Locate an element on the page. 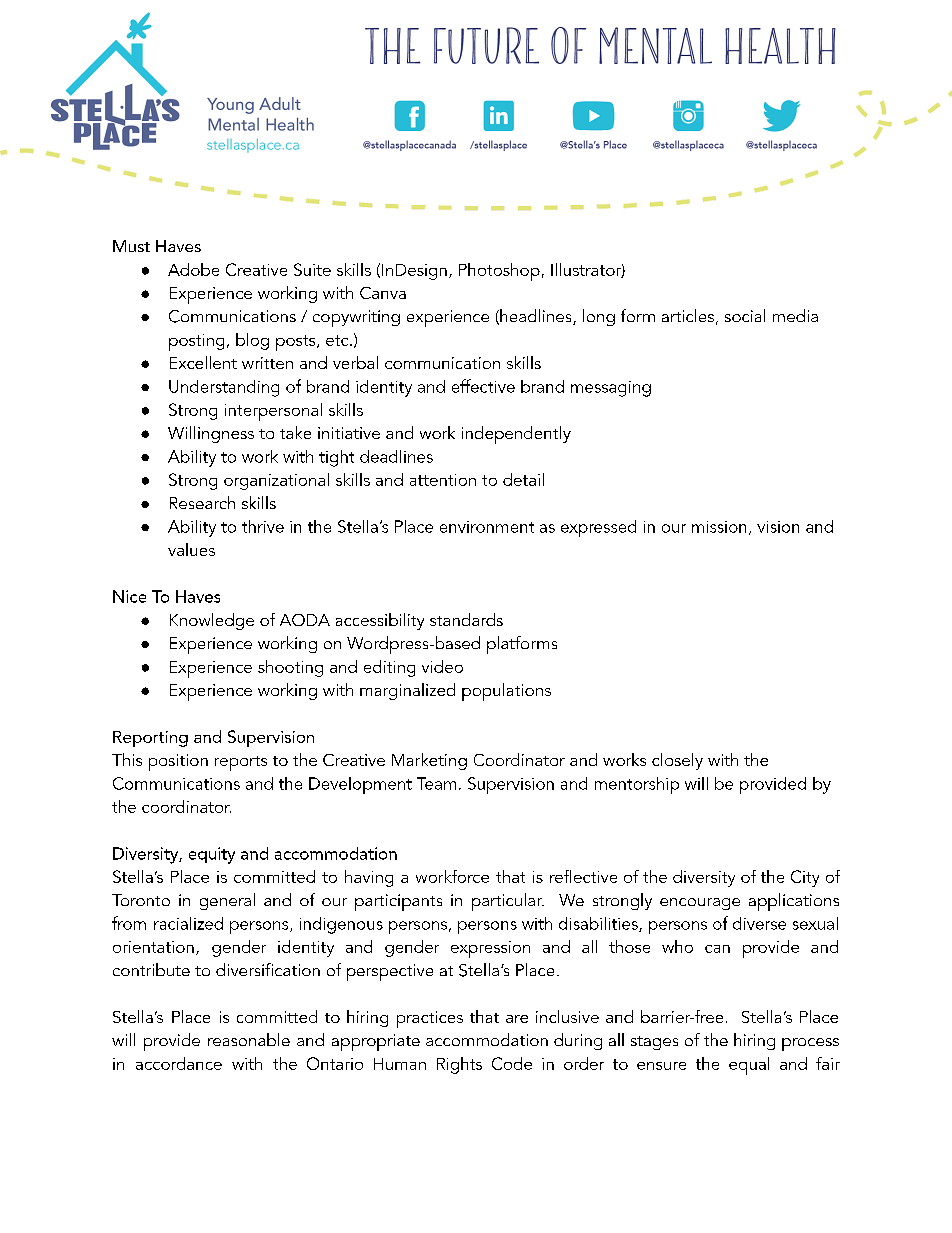 The height and width of the page is (1233, 952). Team is located at coordinates (436, 783).
